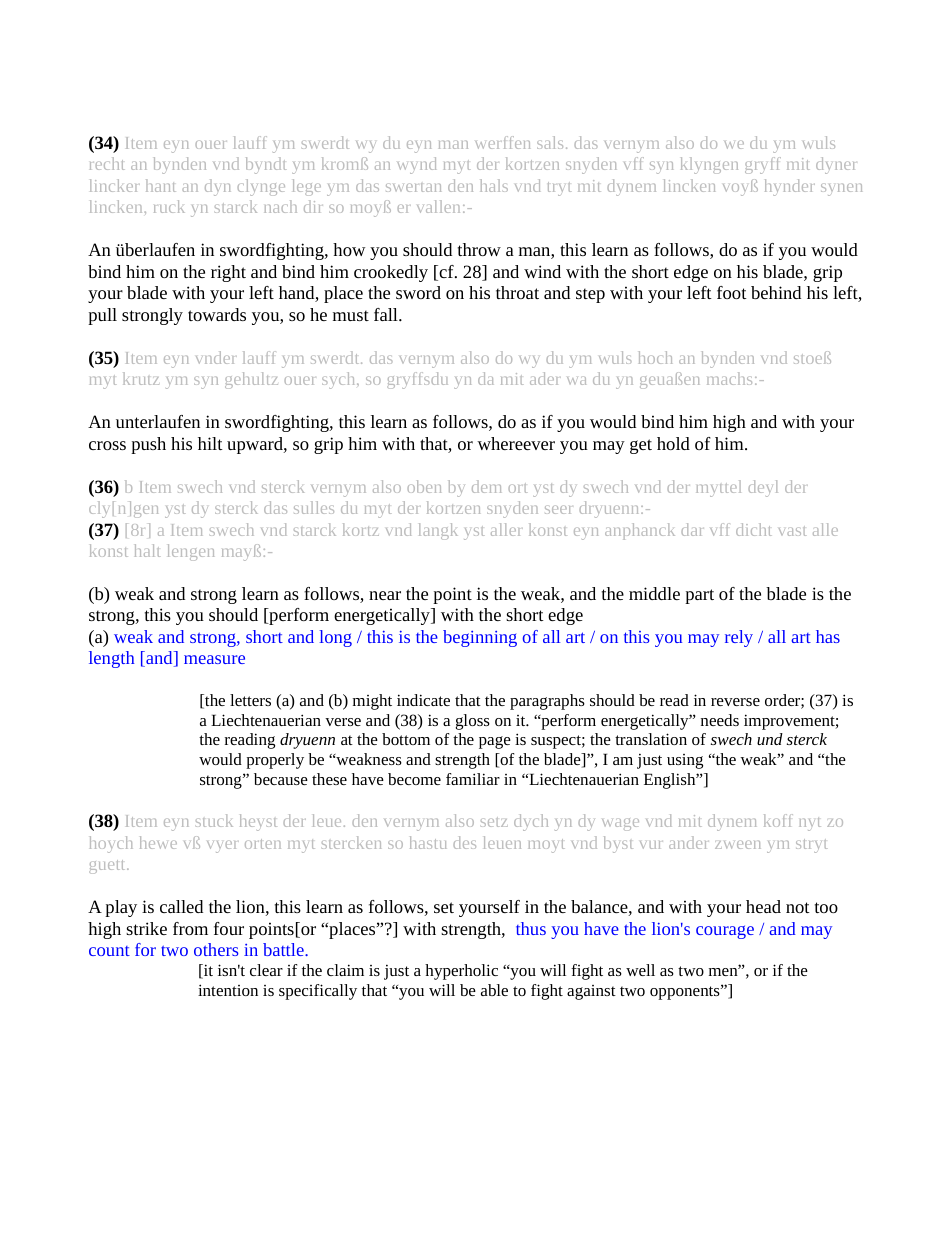 The width and height of the screenshot is (952, 1233). Describe the element at coordinates (732, 292) in the screenshot. I see `foot` at that location.
